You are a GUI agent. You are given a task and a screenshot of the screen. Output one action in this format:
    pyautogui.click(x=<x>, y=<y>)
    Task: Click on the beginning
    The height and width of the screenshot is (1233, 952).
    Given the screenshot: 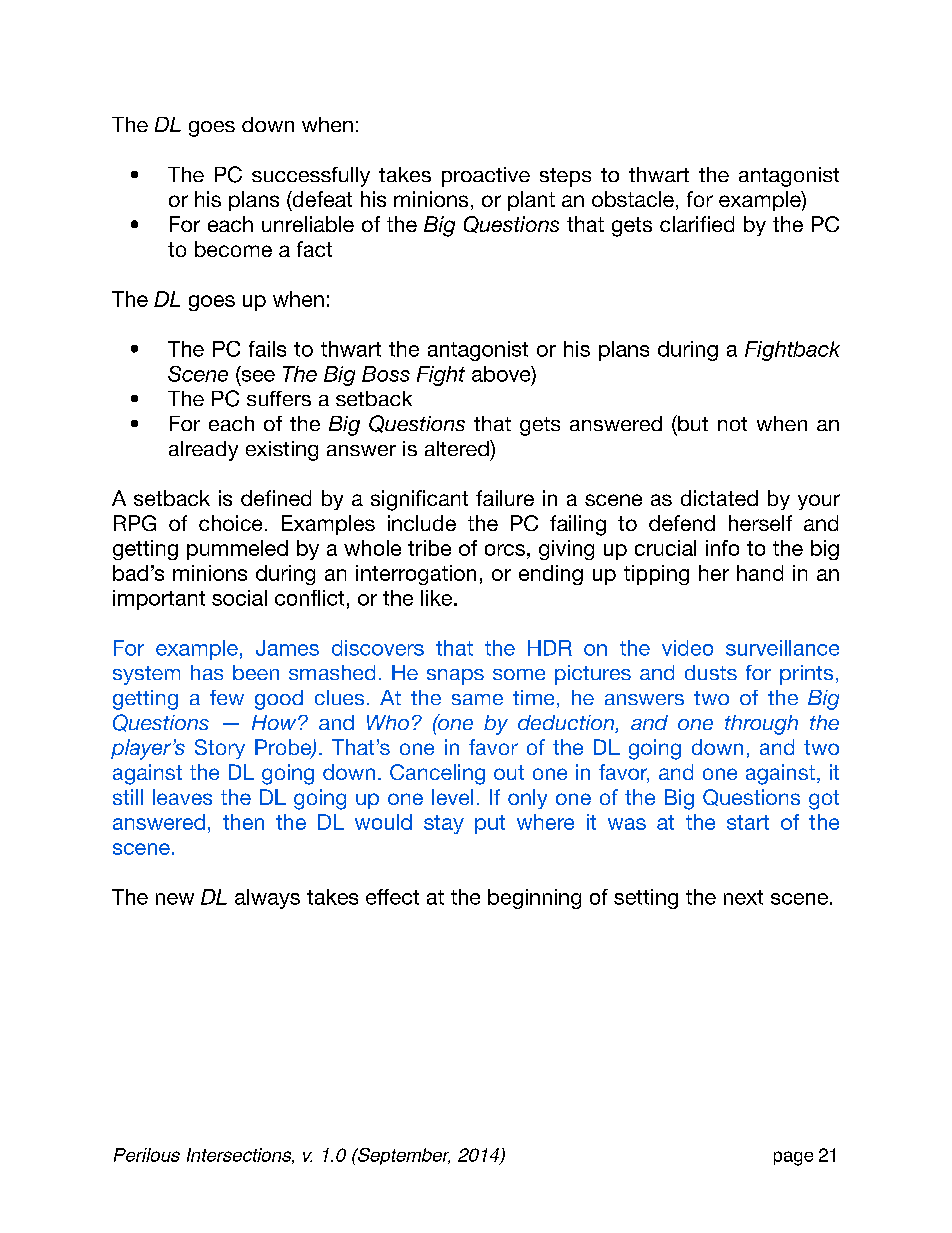 What is the action you would take?
    pyautogui.click(x=534, y=899)
